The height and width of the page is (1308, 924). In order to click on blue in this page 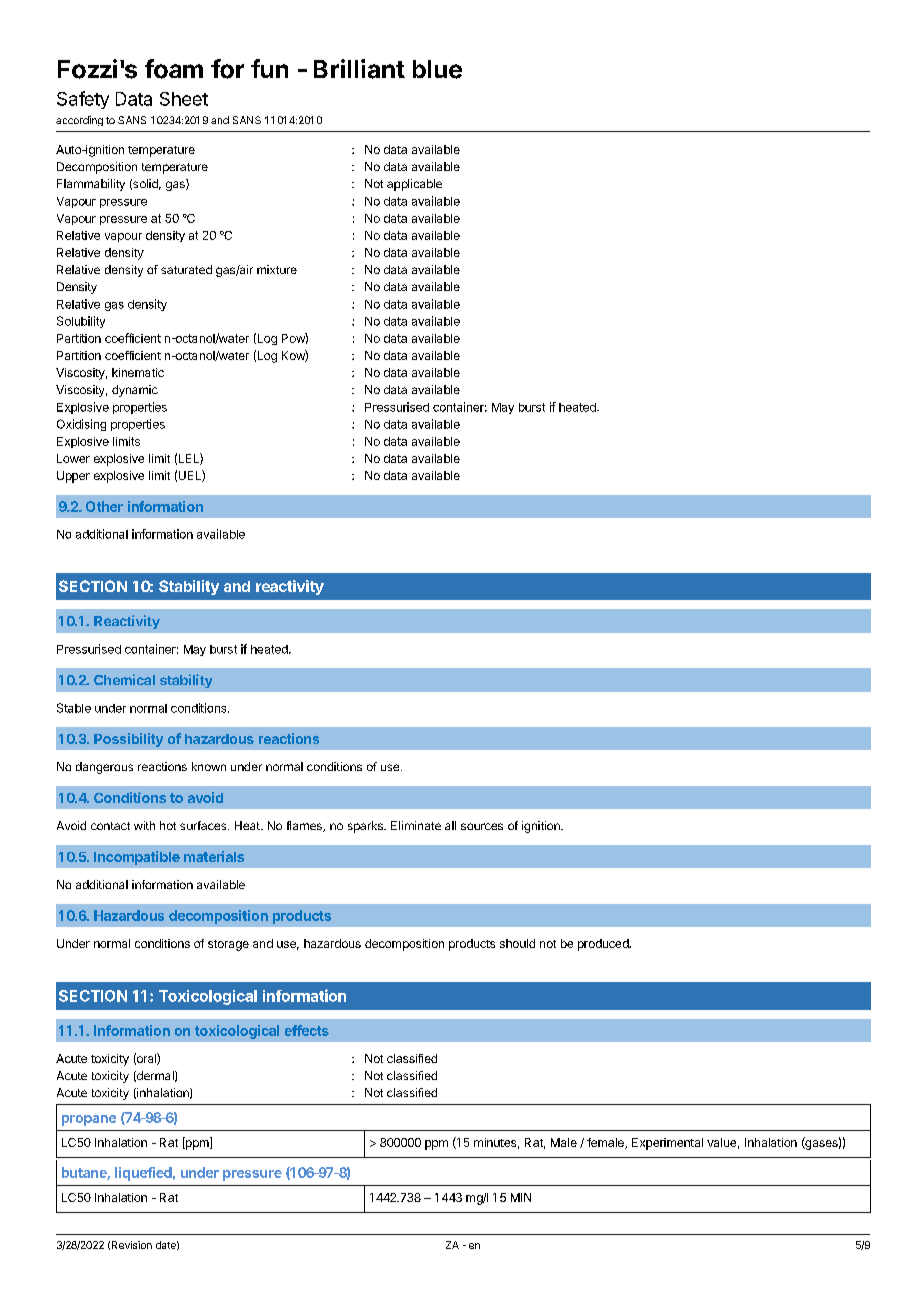, I will do `click(437, 69)`.
